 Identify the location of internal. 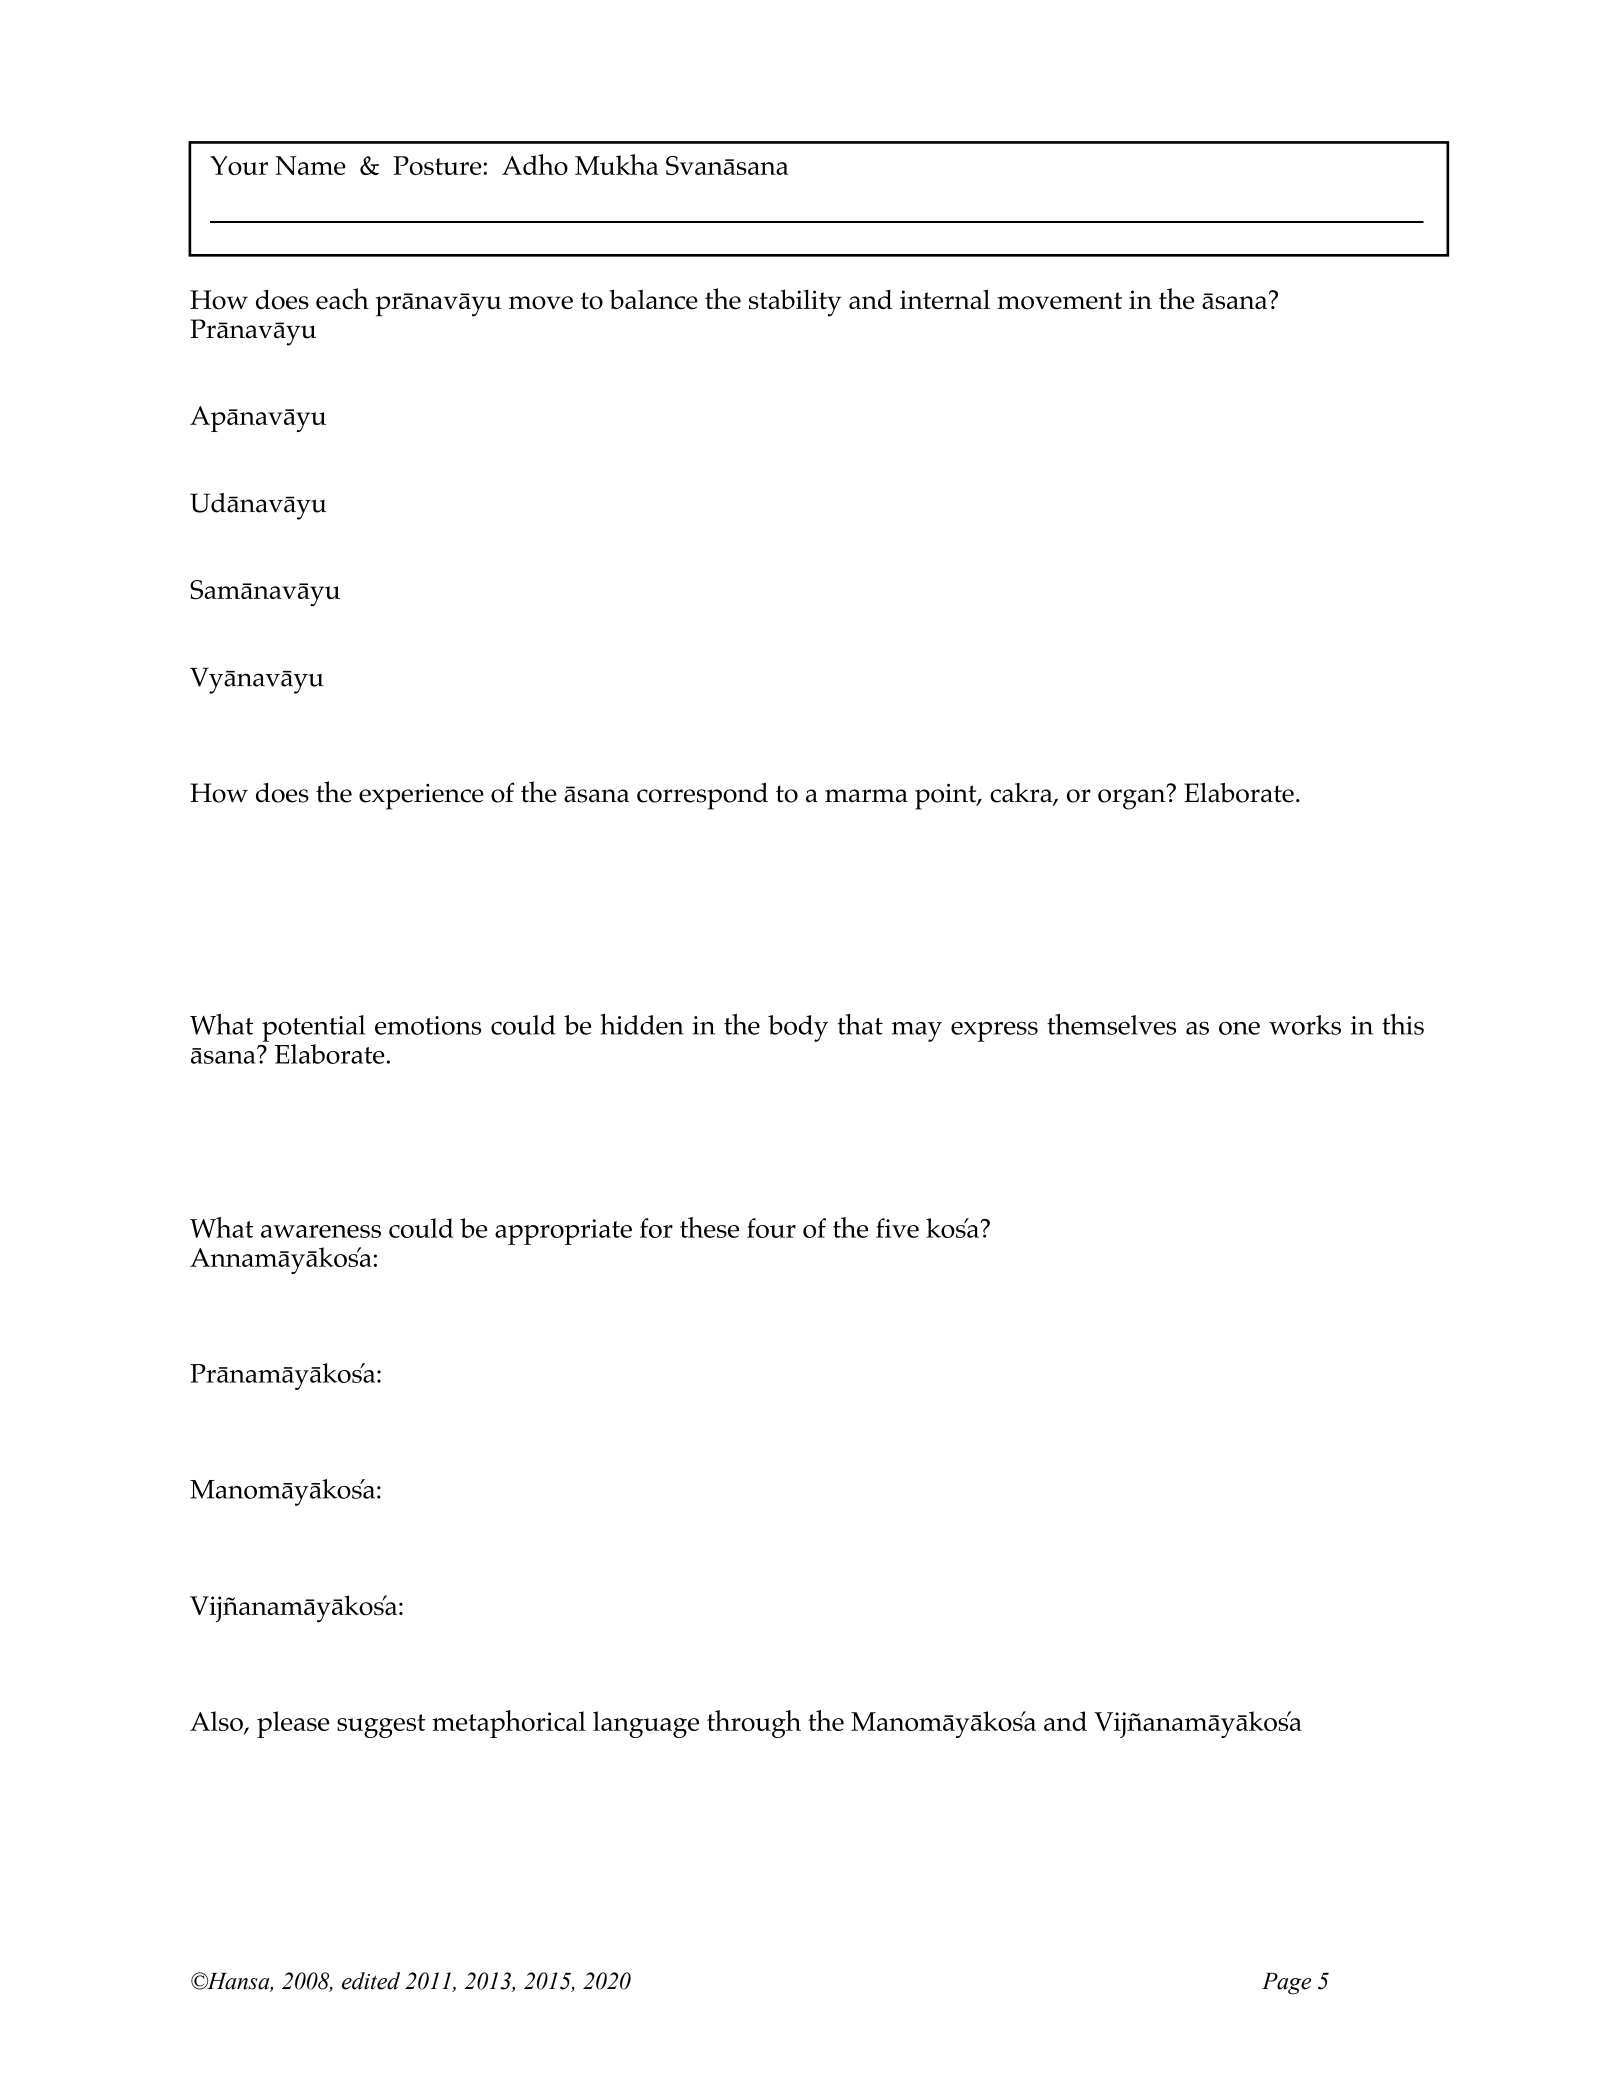
(945, 299).
